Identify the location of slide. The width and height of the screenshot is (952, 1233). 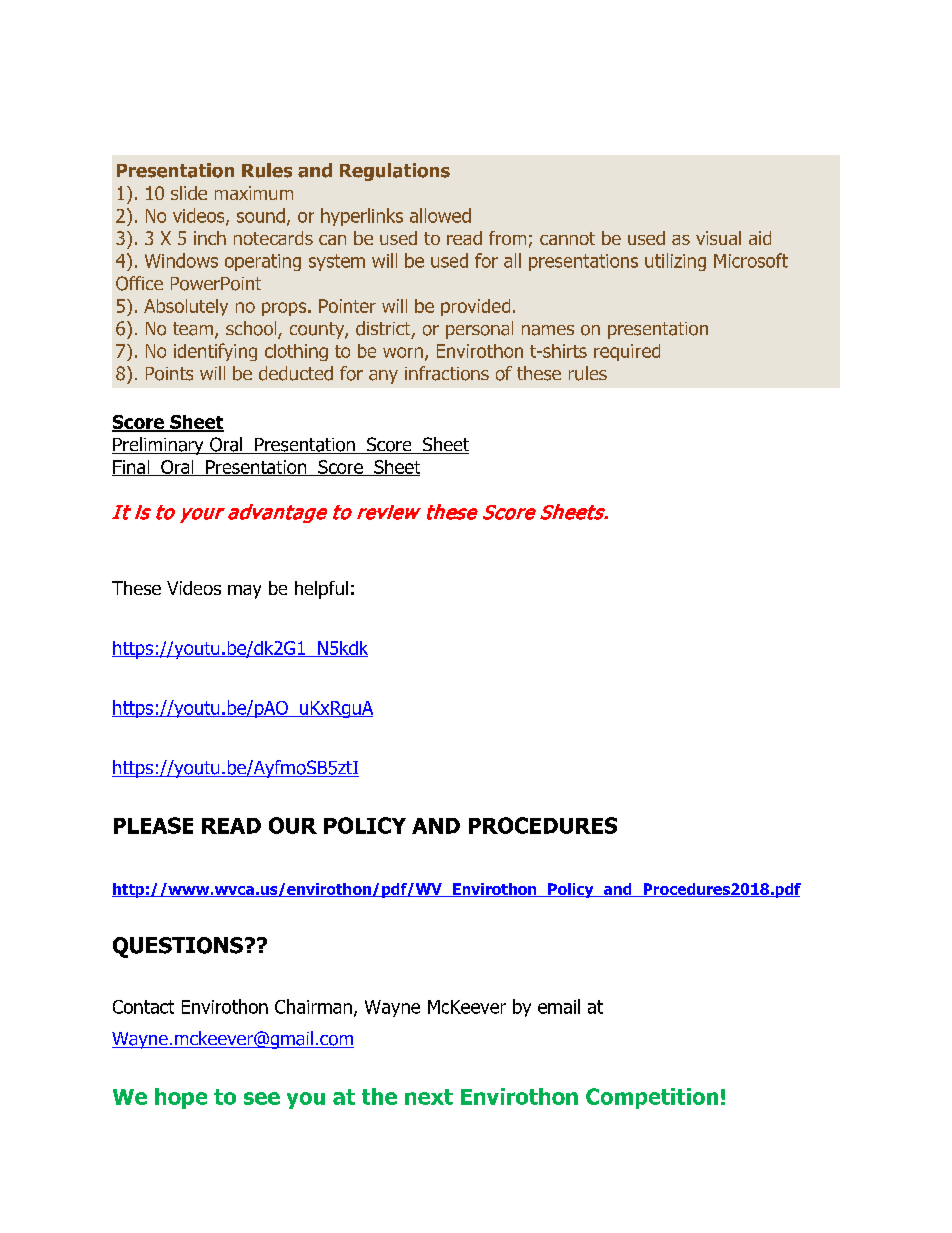
(189, 193).
